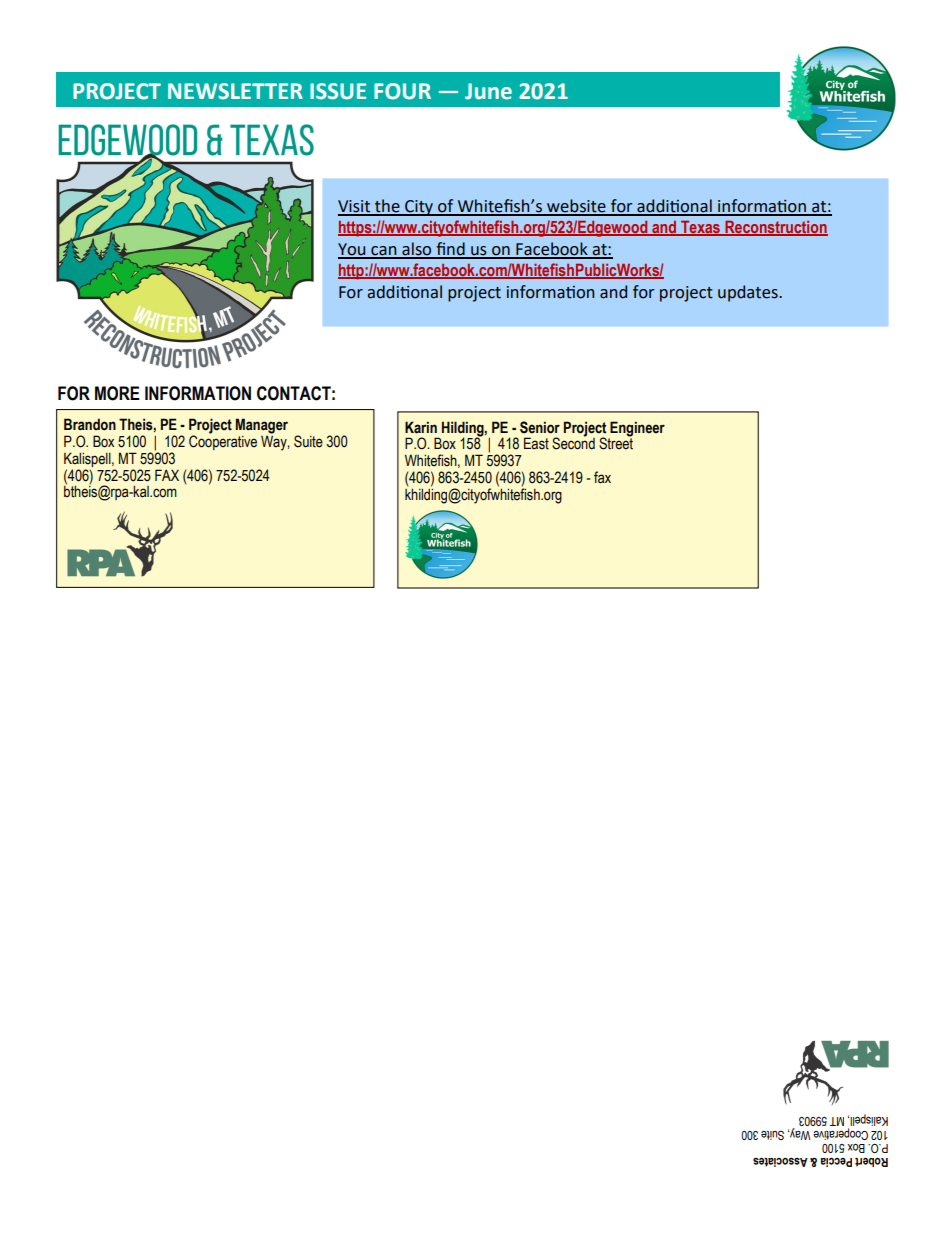  Describe the element at coordinates (450, 250) in the screenshot. I see `find` at that location.
